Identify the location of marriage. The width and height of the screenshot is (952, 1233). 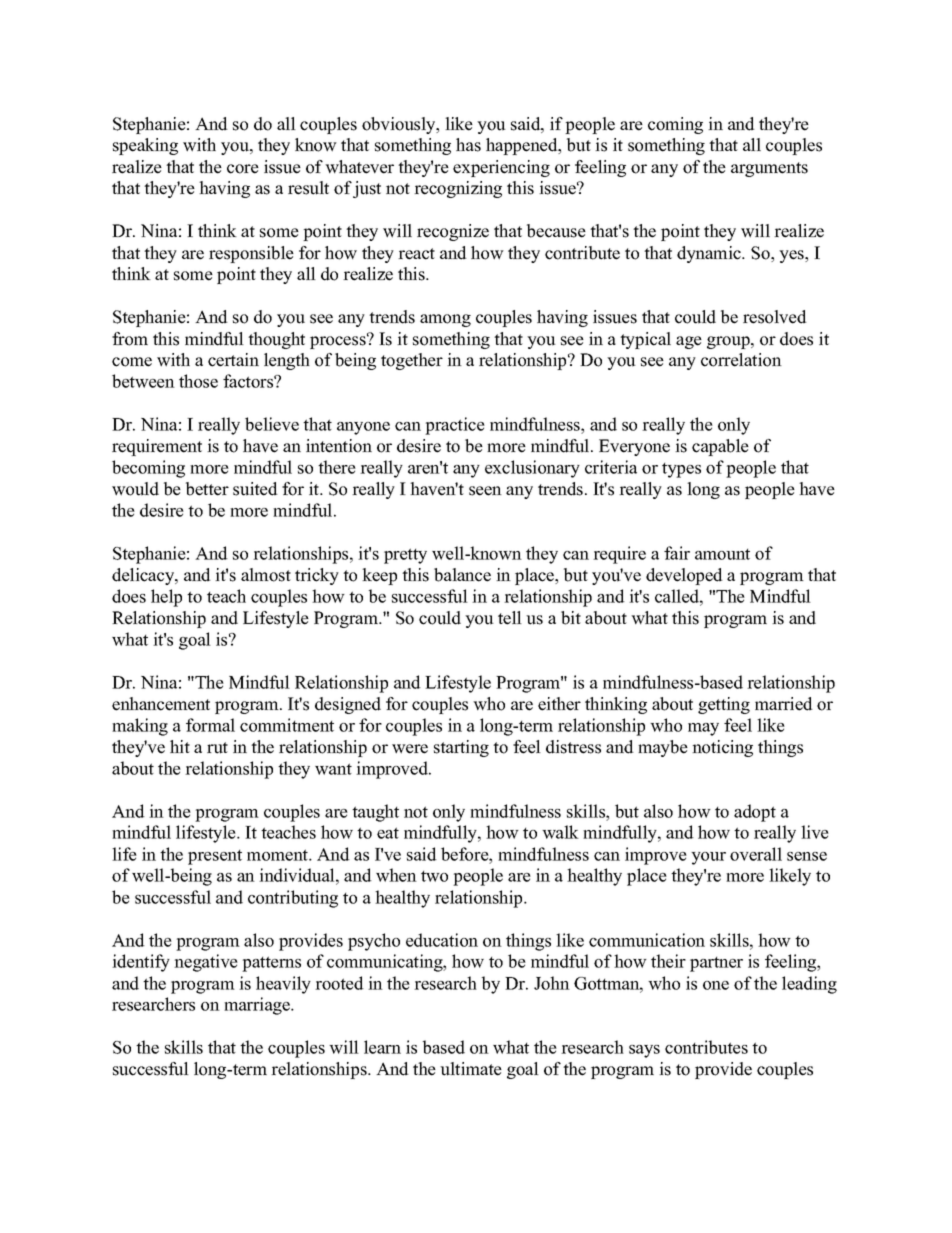
(258, 1006).
